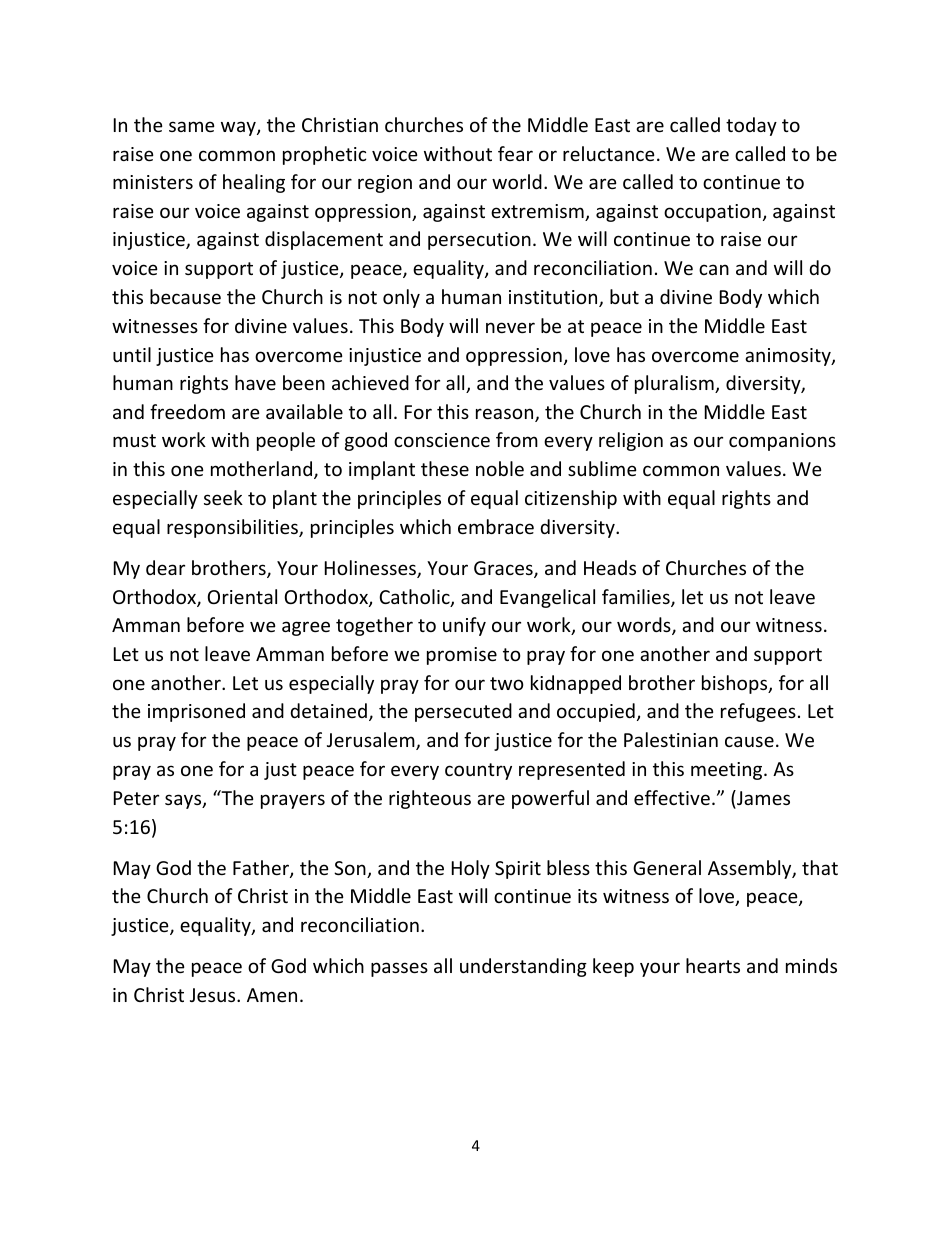 Image resolution: width=952 pixels, height=1233 pixels. I want to click on imprisoned, so click(196, 712).
